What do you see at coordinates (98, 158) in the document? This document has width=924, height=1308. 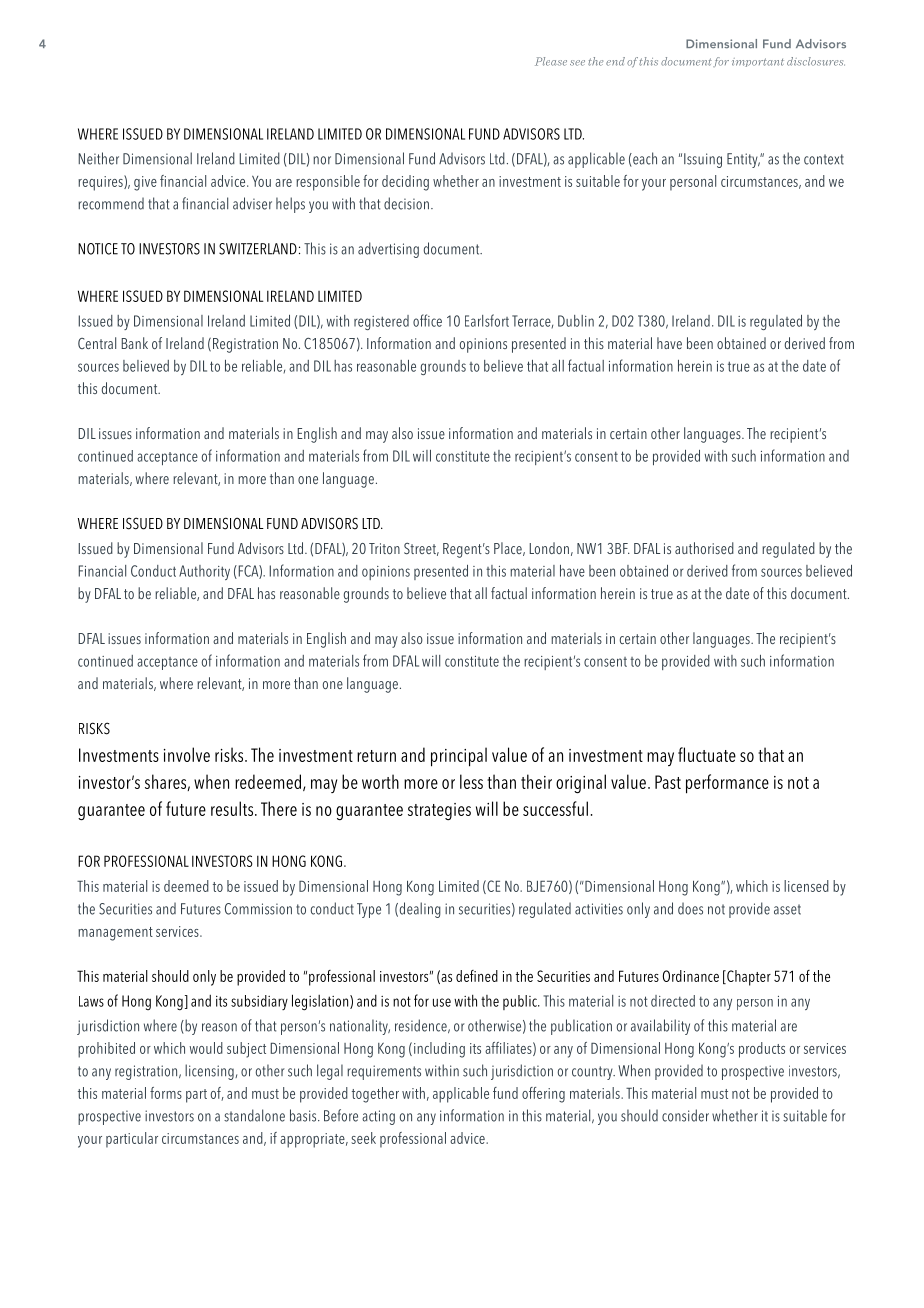 I see `Neither` at bounding box center [98, 158].
